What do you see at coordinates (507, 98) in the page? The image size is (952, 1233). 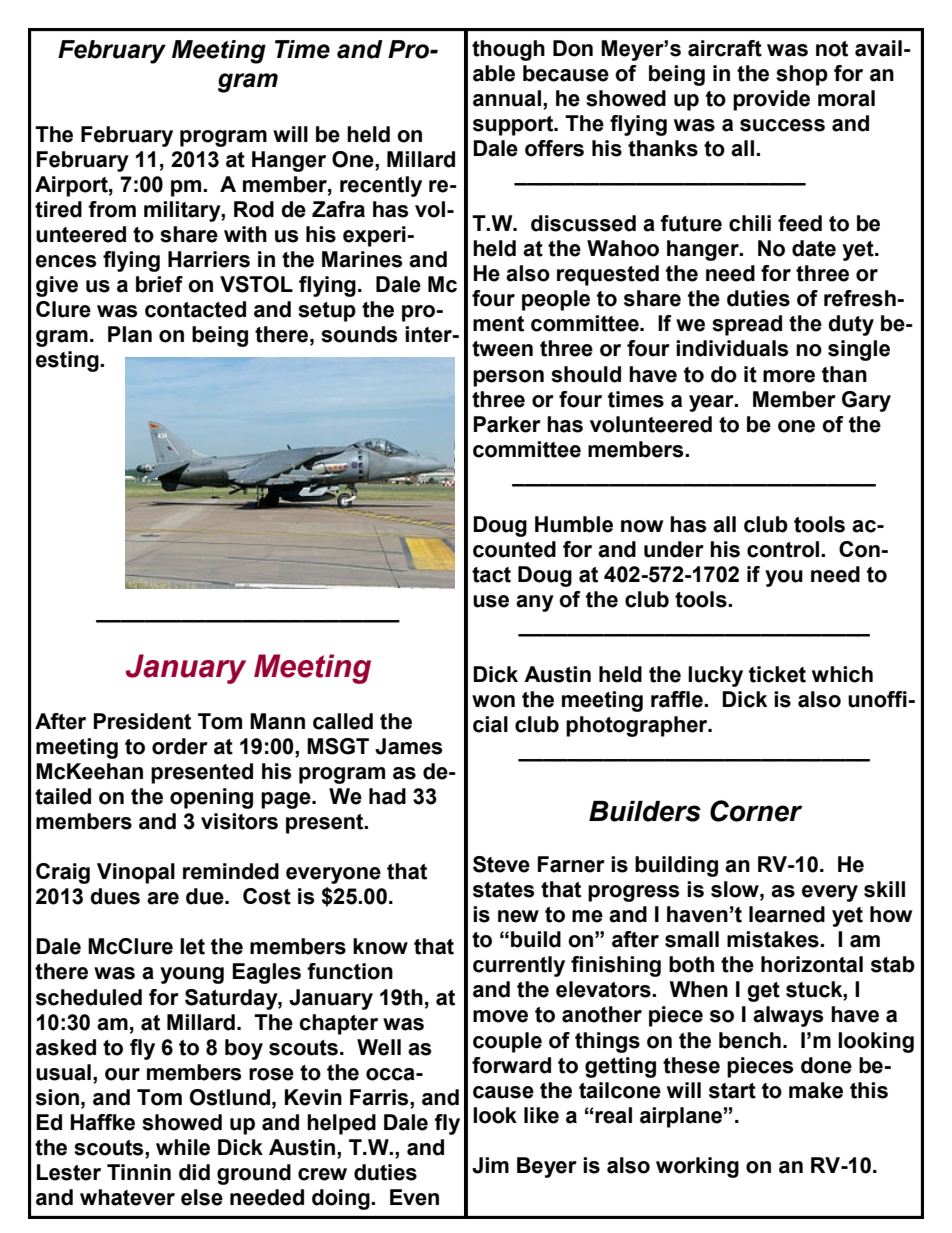 I see `annual` at bounding box center [507, 98].
